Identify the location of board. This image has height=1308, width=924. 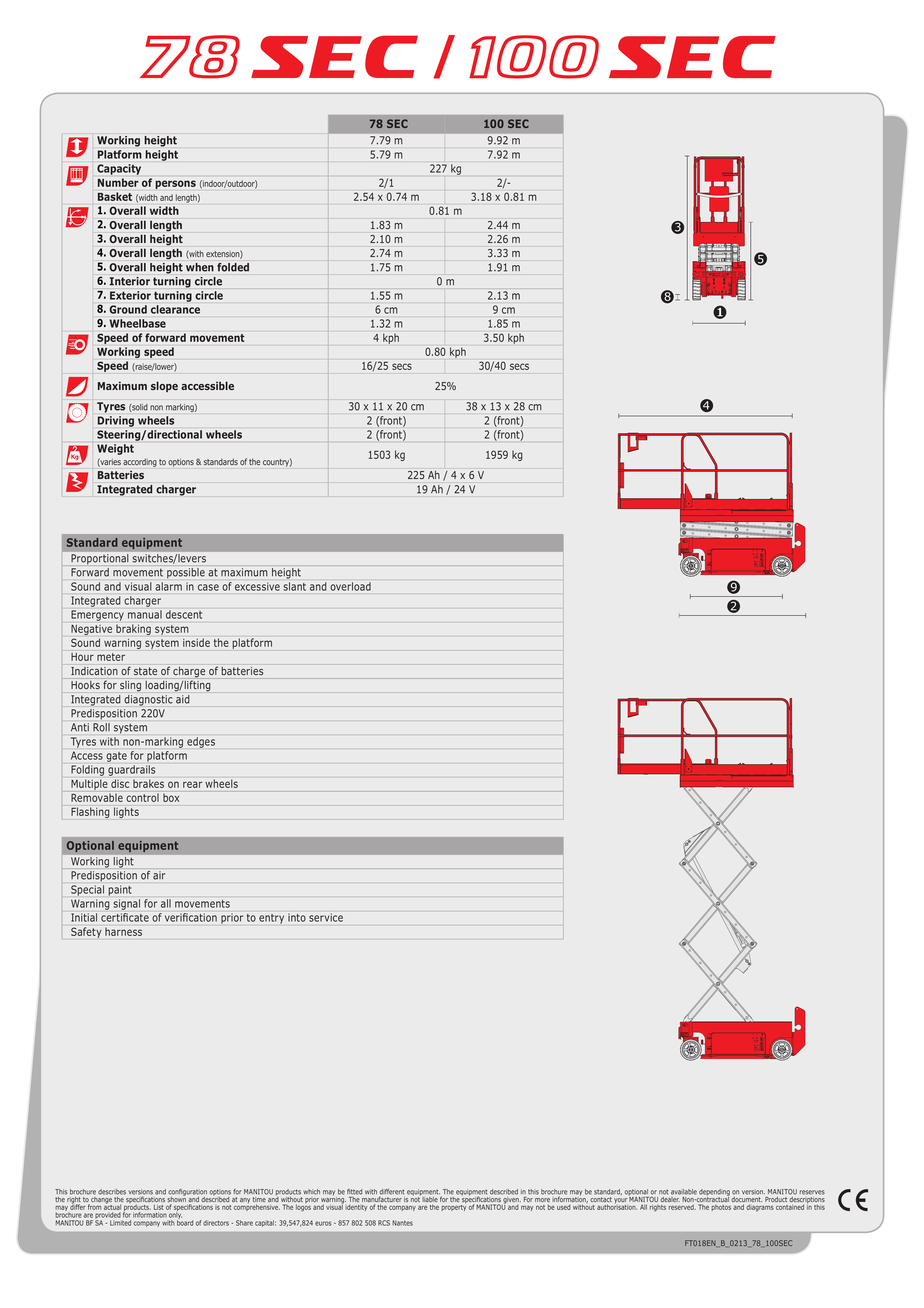
(185, 1222).
